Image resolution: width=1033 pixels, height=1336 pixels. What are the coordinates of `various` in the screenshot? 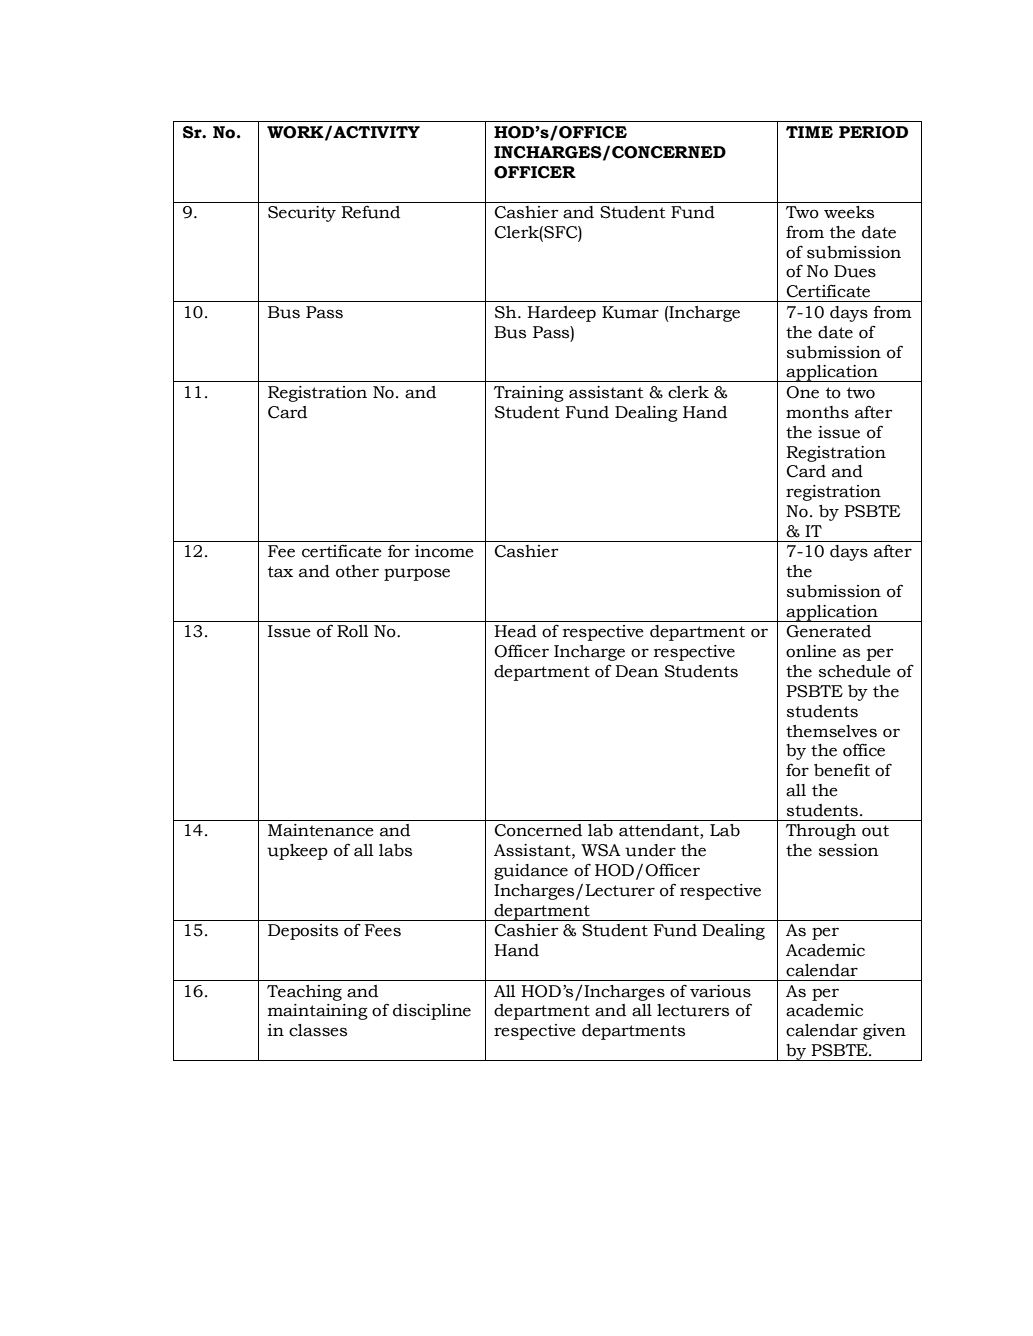 It's located at (720, 991).
